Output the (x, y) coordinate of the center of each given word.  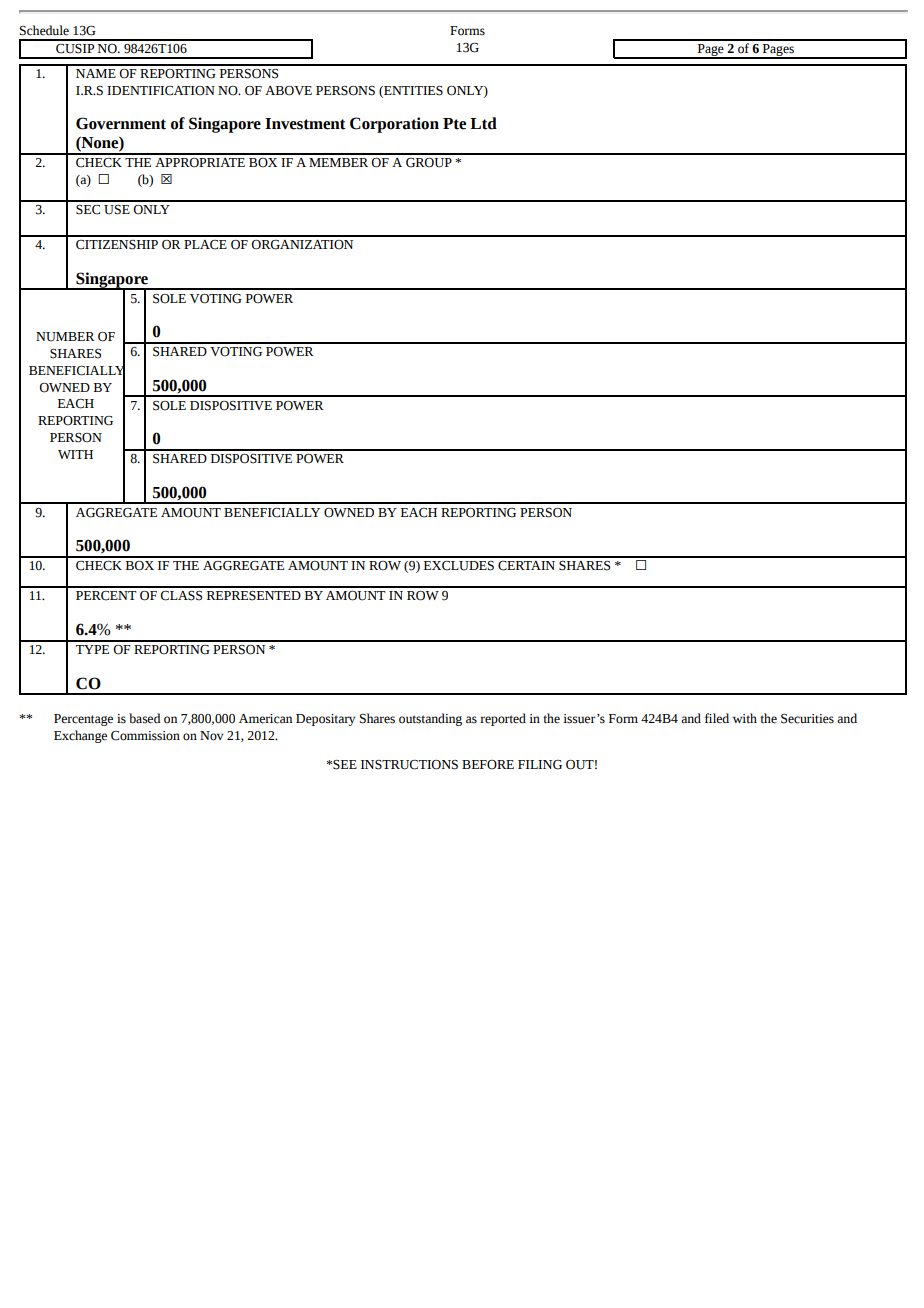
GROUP (429, 163)
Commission (145, 736)
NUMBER (65, 337)
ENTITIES (412, 91)
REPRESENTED (254, 596)
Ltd (483, 123)
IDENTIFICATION (161, 91)
